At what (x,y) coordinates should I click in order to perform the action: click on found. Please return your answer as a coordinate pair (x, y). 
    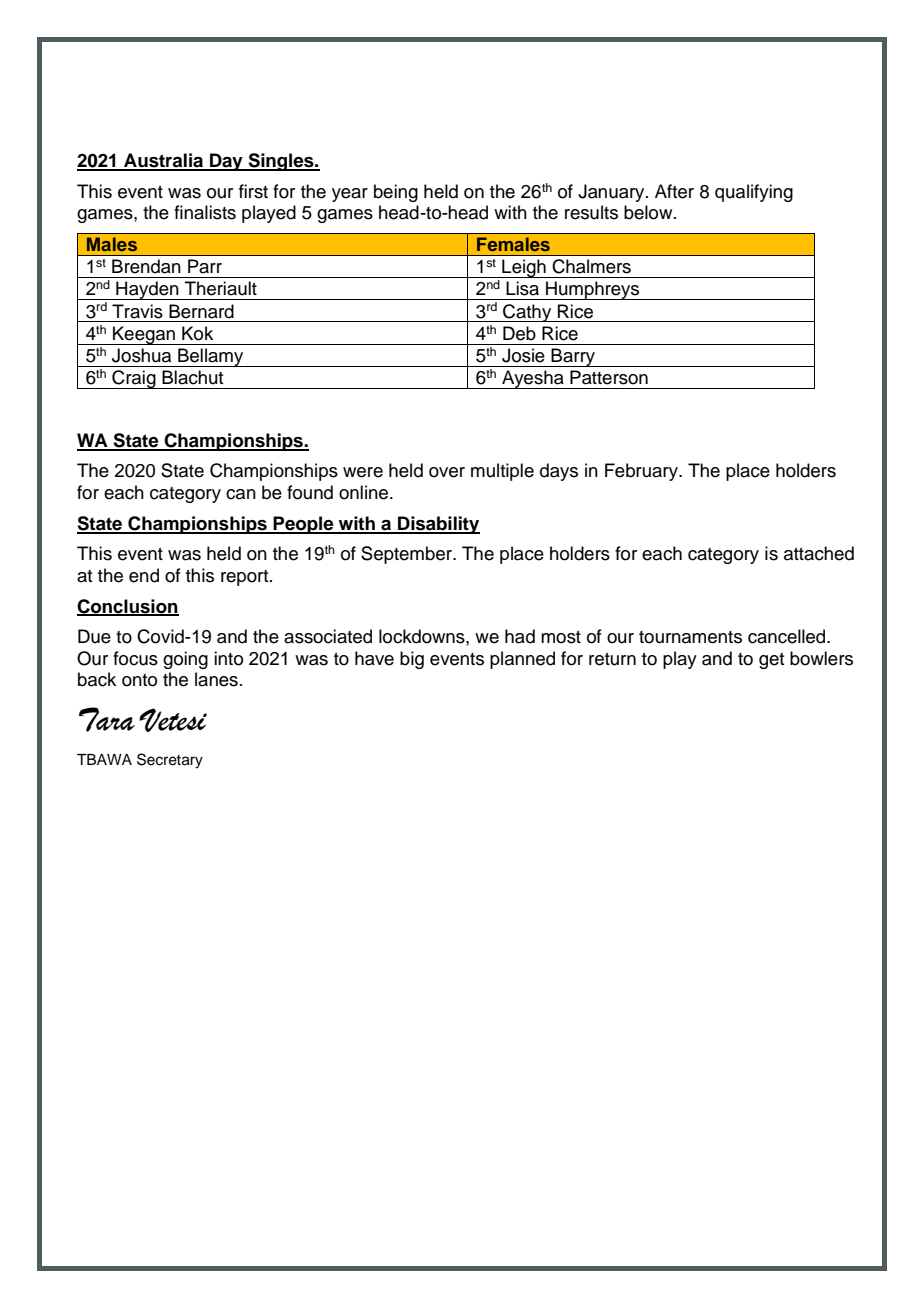
    Looking at the image, I should click on (310, 492).
